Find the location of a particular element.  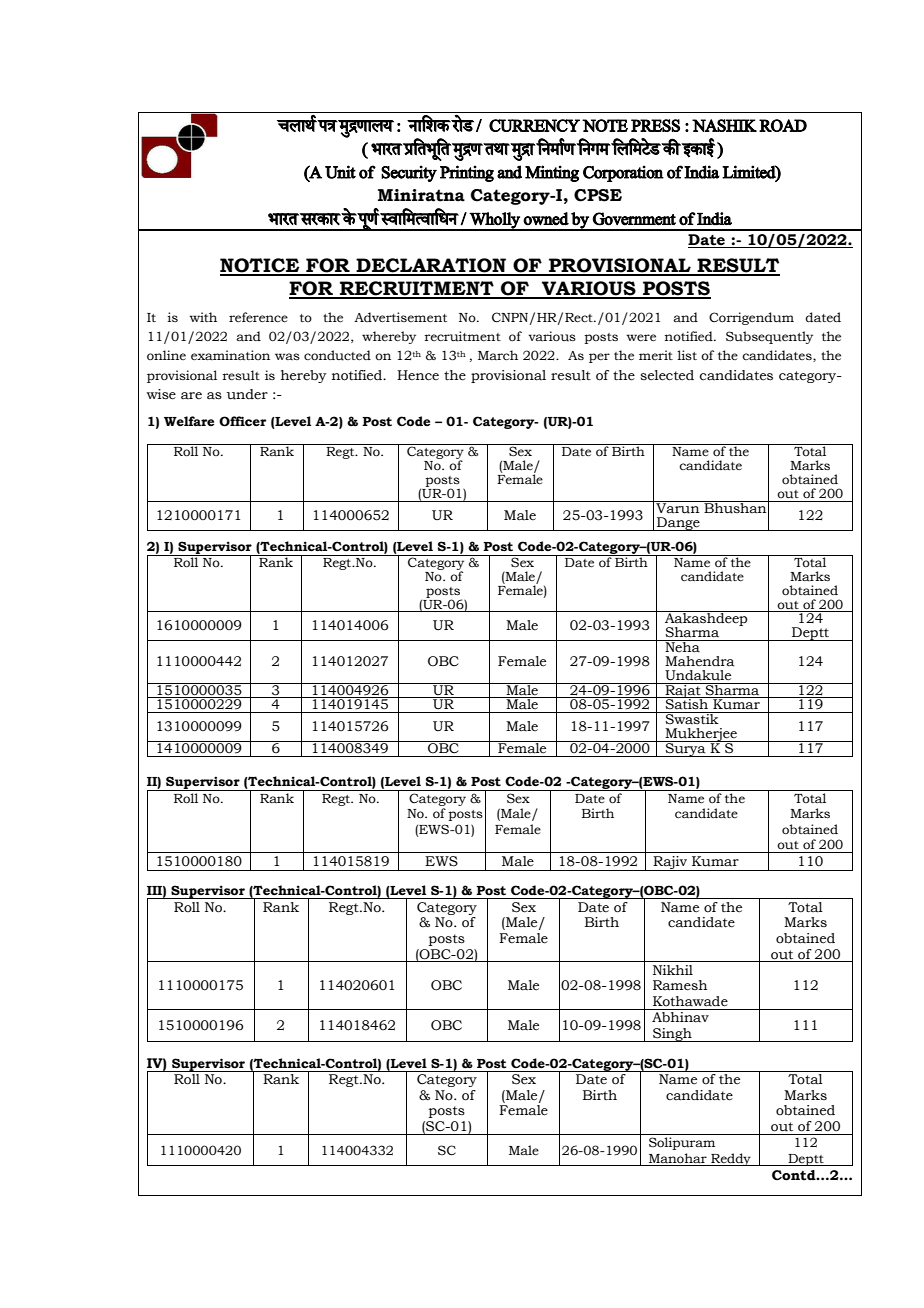

Officer is located at coordinates (242, 421).
